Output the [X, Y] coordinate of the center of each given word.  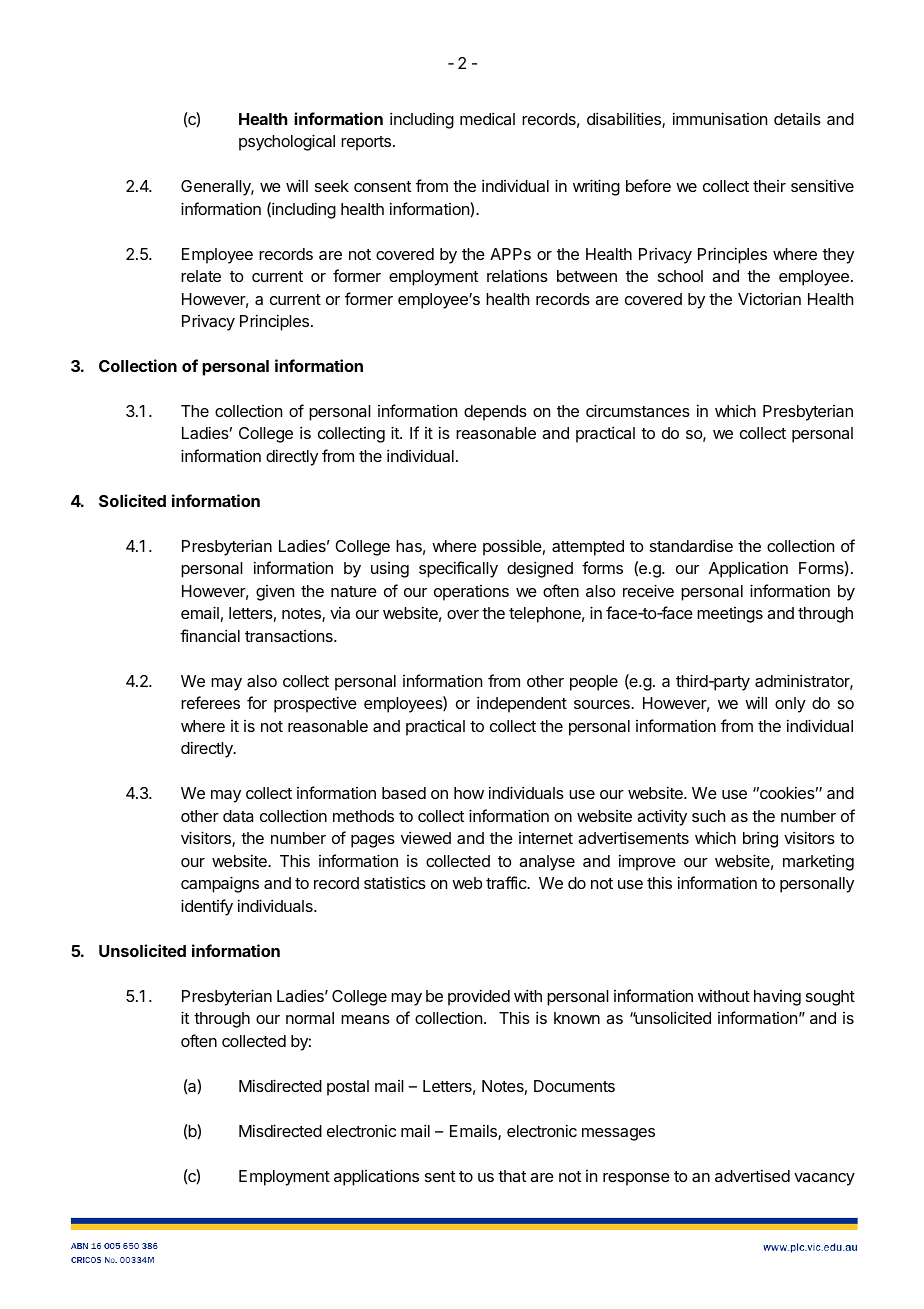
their [769, 186]
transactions [290, 636]
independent [522, 704]
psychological [287, 142]
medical [487, 118]
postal [348, 1088]
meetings [730, 615]
